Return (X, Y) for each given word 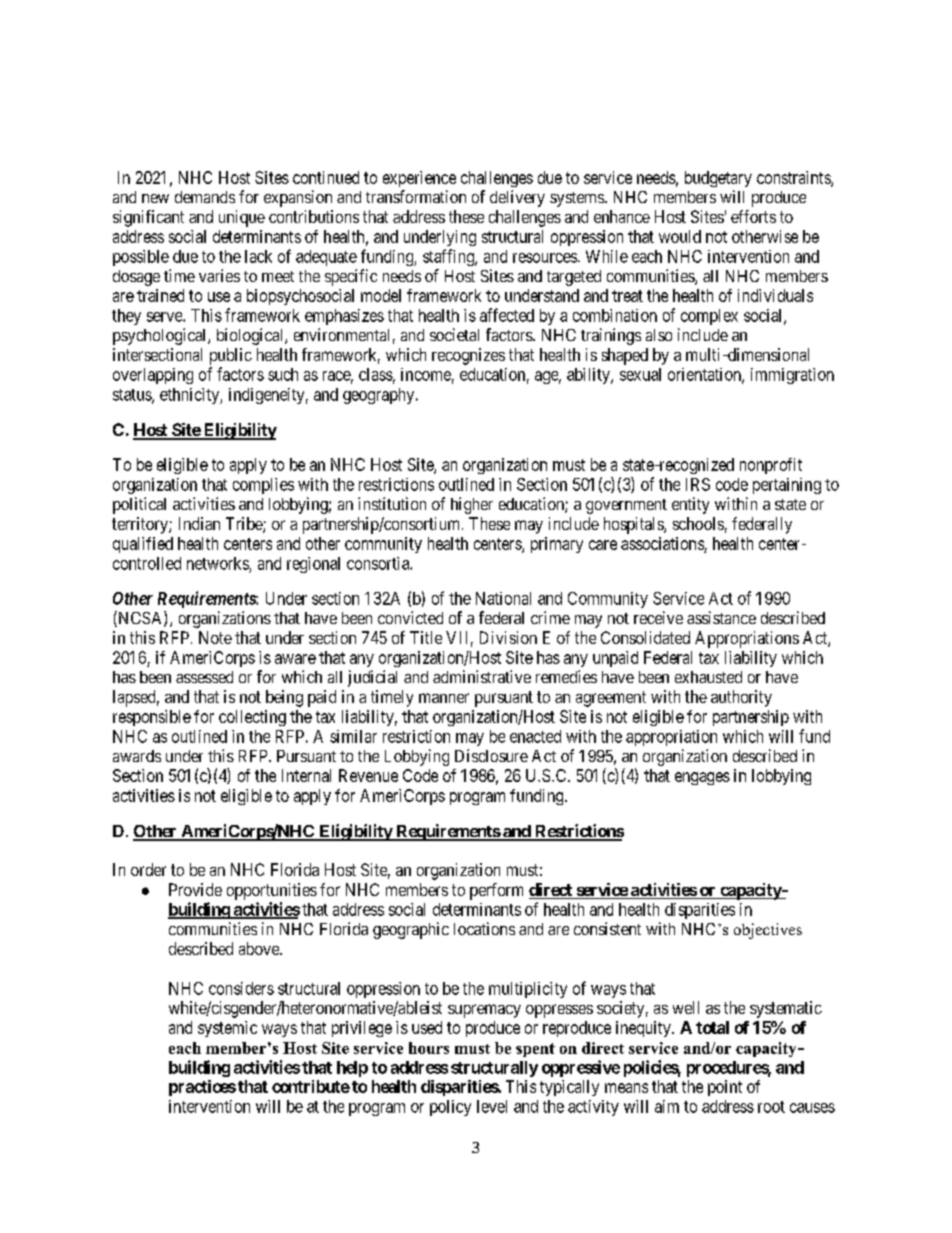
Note (215, 637)
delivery (517, 198)
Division (508, 637)
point (725, 1088)
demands (205, 197)
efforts (753, 216)
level (492, 1106)
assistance (721, 617)
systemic (227, 1029)
